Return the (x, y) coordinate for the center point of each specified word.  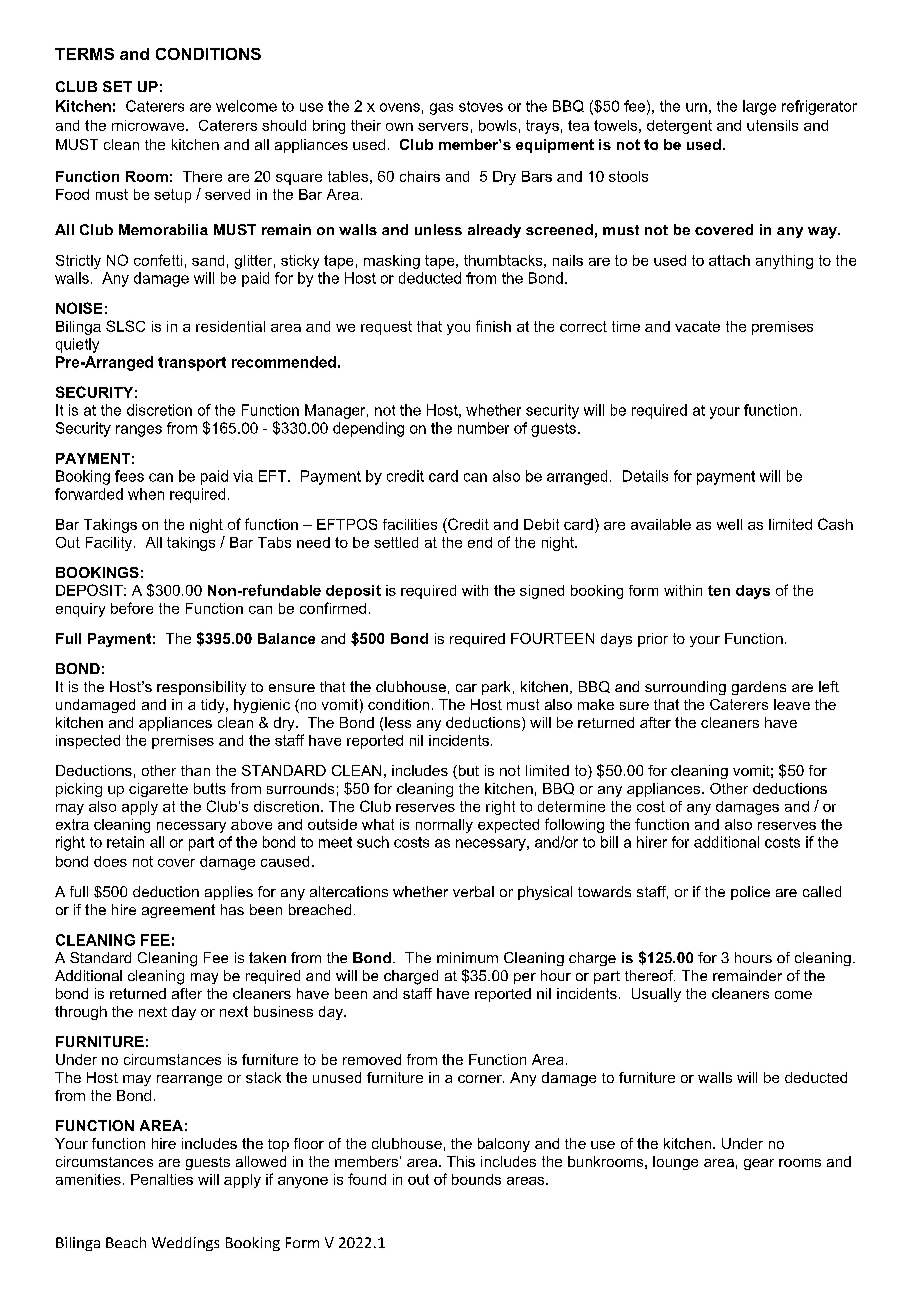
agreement (178, 911)
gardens (759, 688)
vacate (697, 326)
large (759, 107)
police (750, 893)
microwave (149, 125)
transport (192, 364)
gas (441, 109)
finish (493, 326)
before (132, 608)
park (496, 688)
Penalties (162, 1179)
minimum (467, 957)
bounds (476, 1179)
